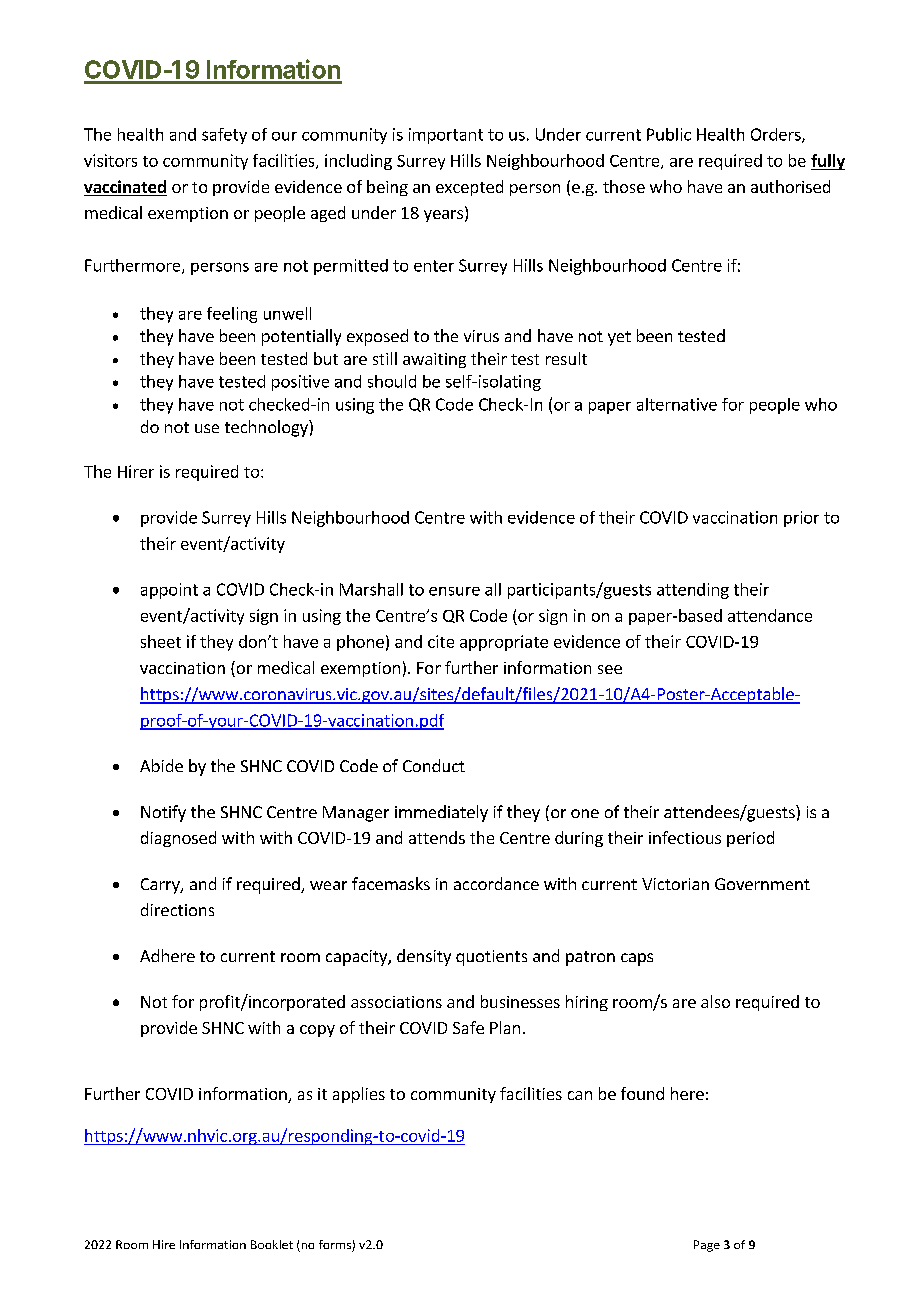  Describe the element at coordinates (790, 186) in the screenshot. I see `authorised` at that location.
